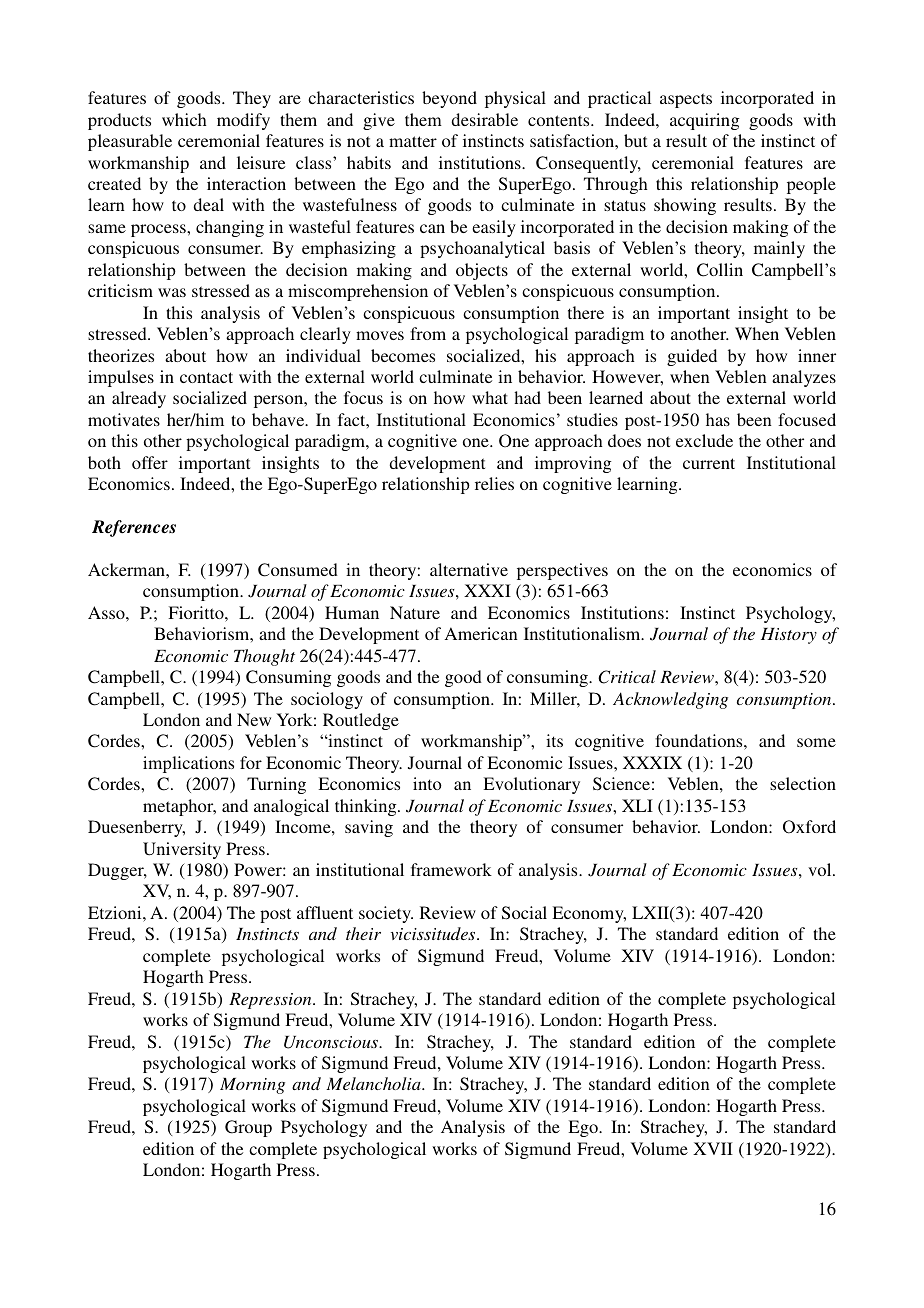  What do you see at coordinates (713, 1148) in the screenshot?
I see `XVII` at bounding box center [713, 1148].
